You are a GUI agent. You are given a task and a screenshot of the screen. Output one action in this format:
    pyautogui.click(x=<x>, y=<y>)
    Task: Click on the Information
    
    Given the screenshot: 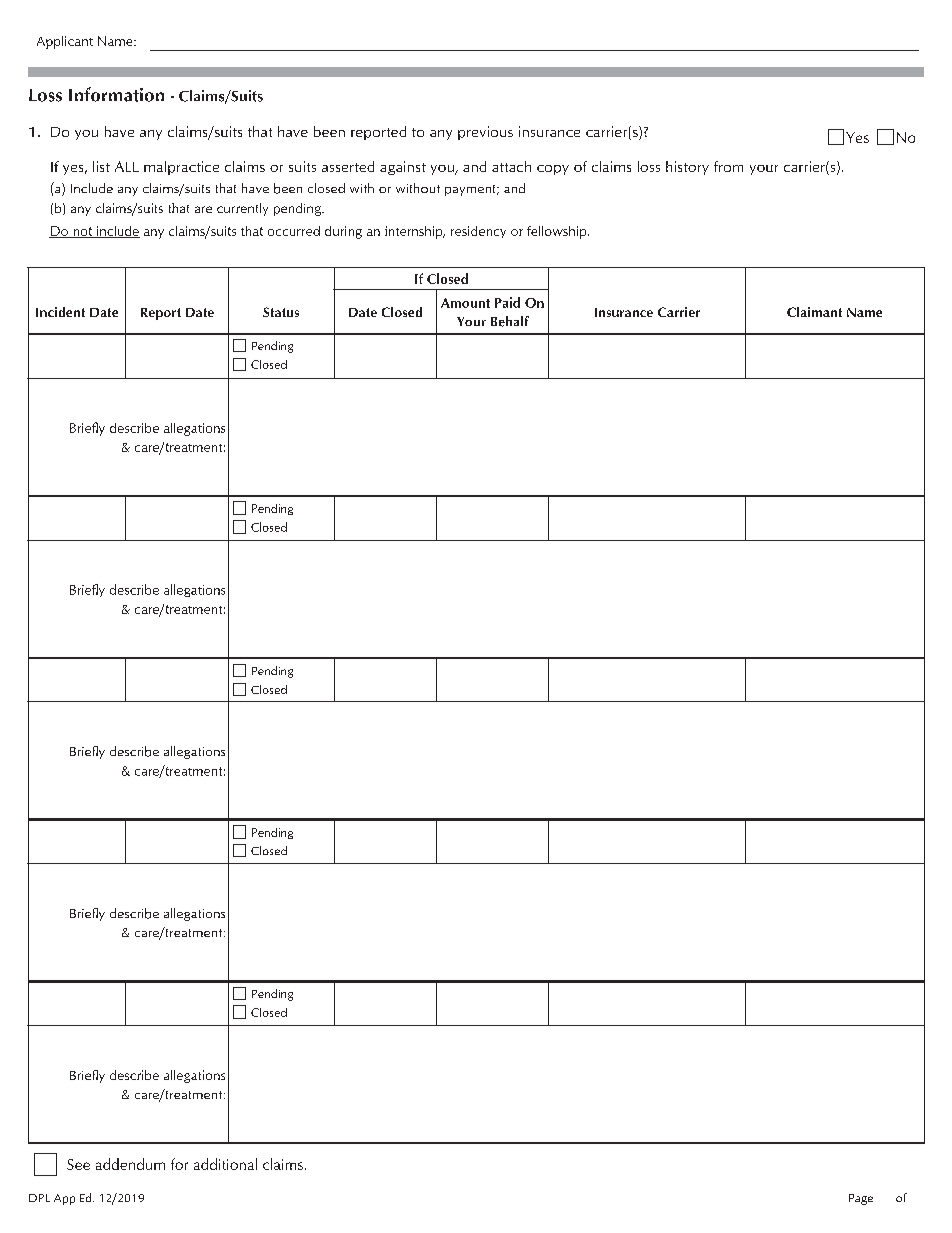 What is the action you would take?
    pyautogui.click(x=116, y=94)
